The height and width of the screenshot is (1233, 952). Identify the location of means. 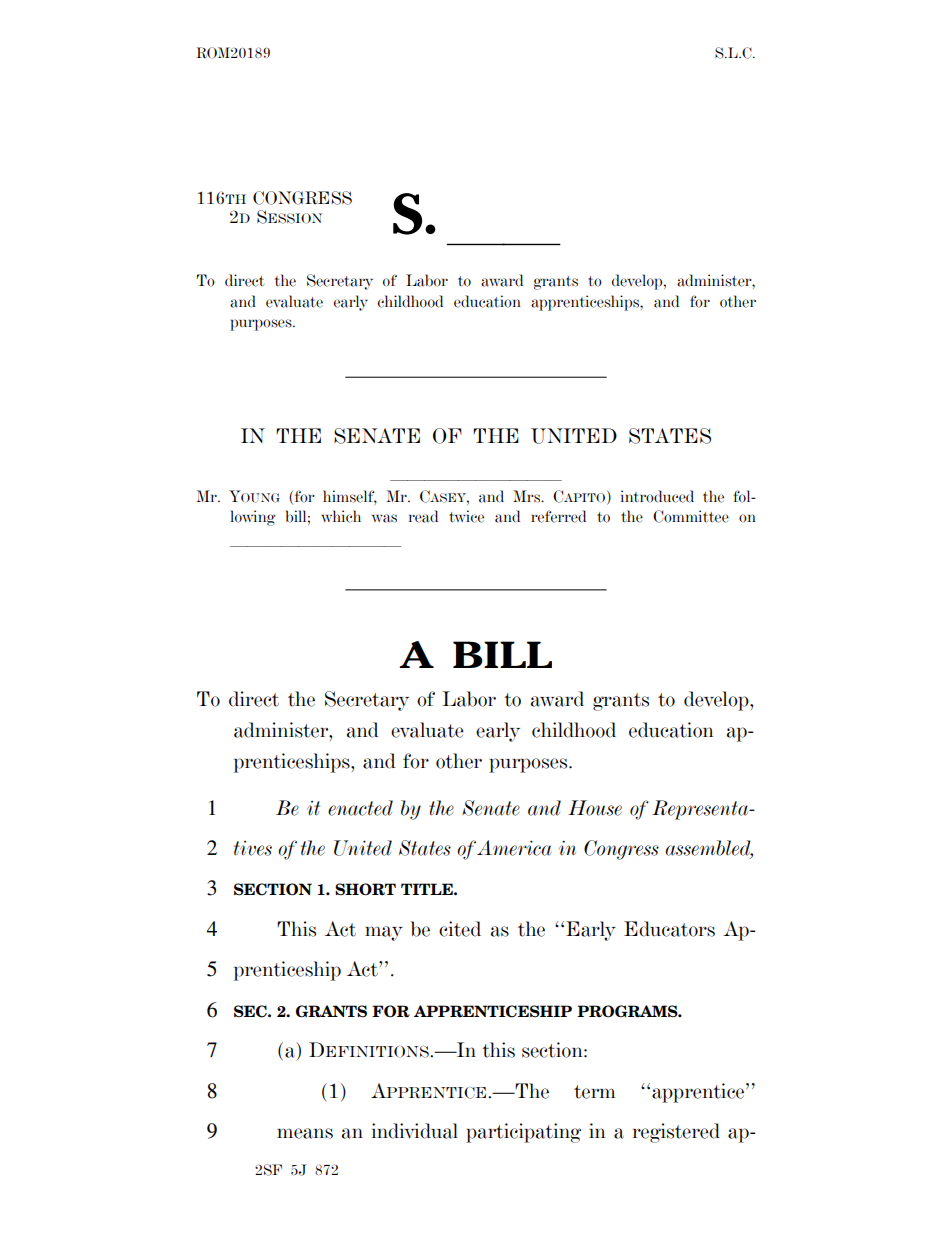
(305, 1133).
